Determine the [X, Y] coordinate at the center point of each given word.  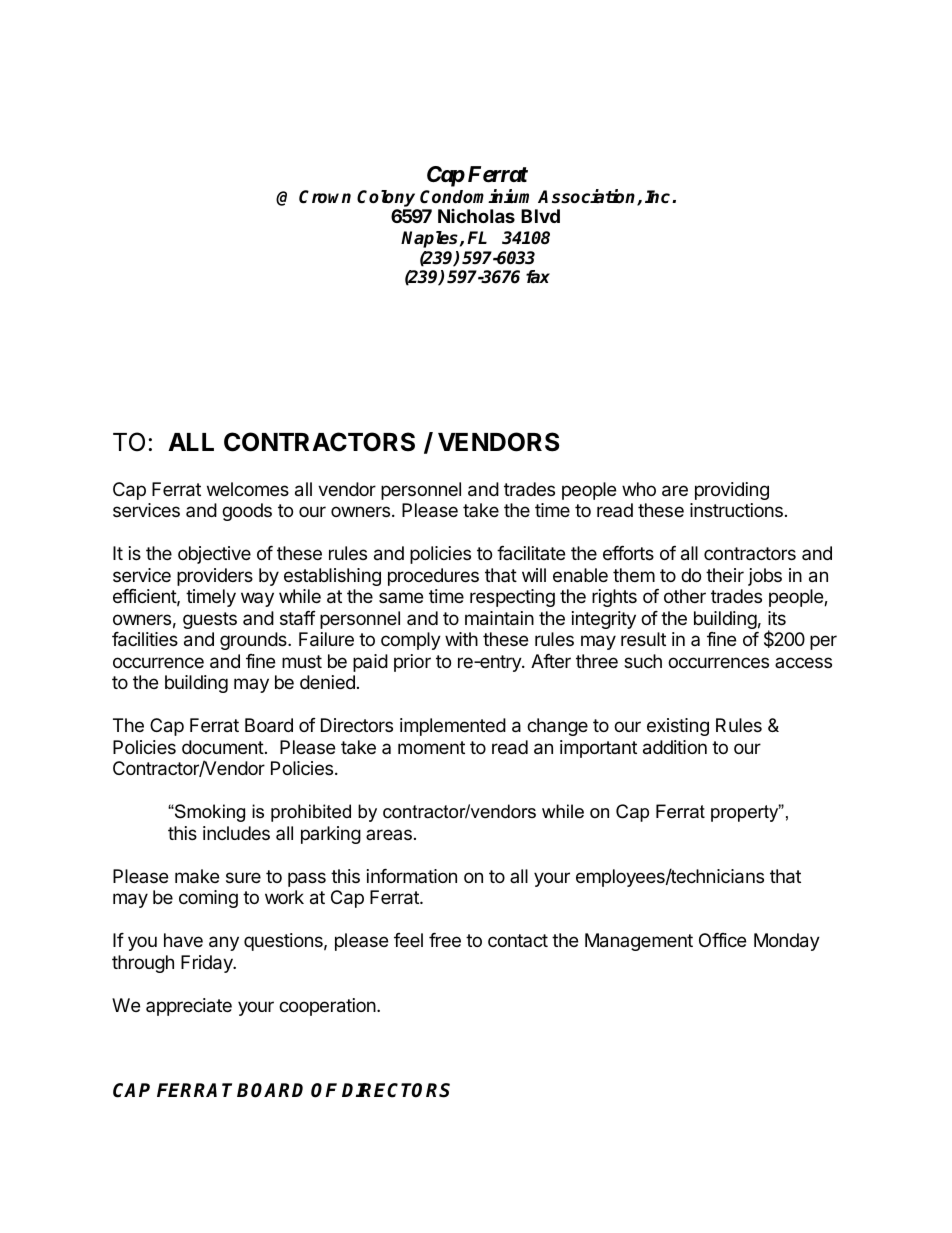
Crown [325, 197]
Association [588, 197]
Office [722, 940]
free [445, 940]
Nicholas [476, 216]
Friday [208, 964]
